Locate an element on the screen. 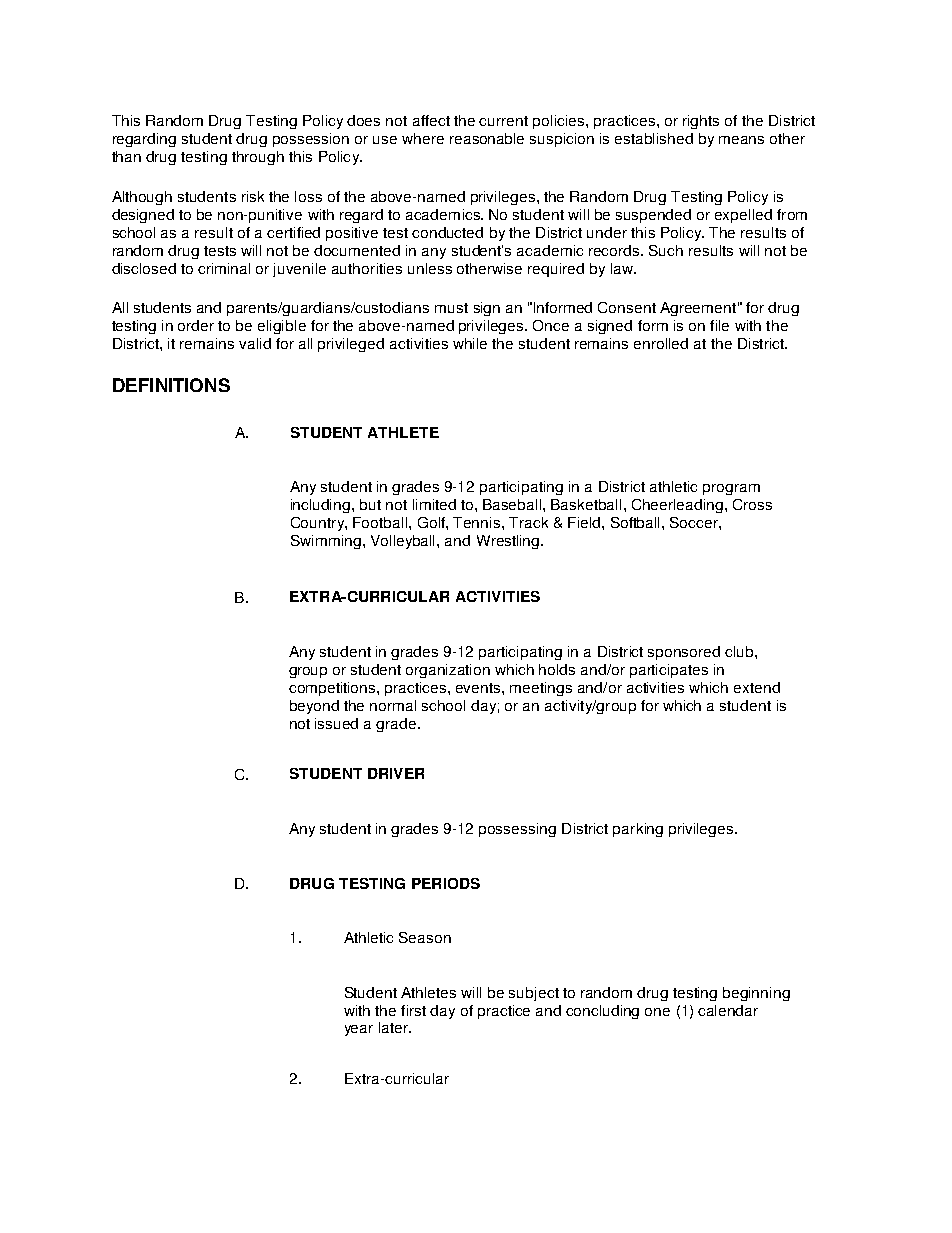 The height and width of the screenshot is (1233, 952). parking is located at coordinates (638, 830).
